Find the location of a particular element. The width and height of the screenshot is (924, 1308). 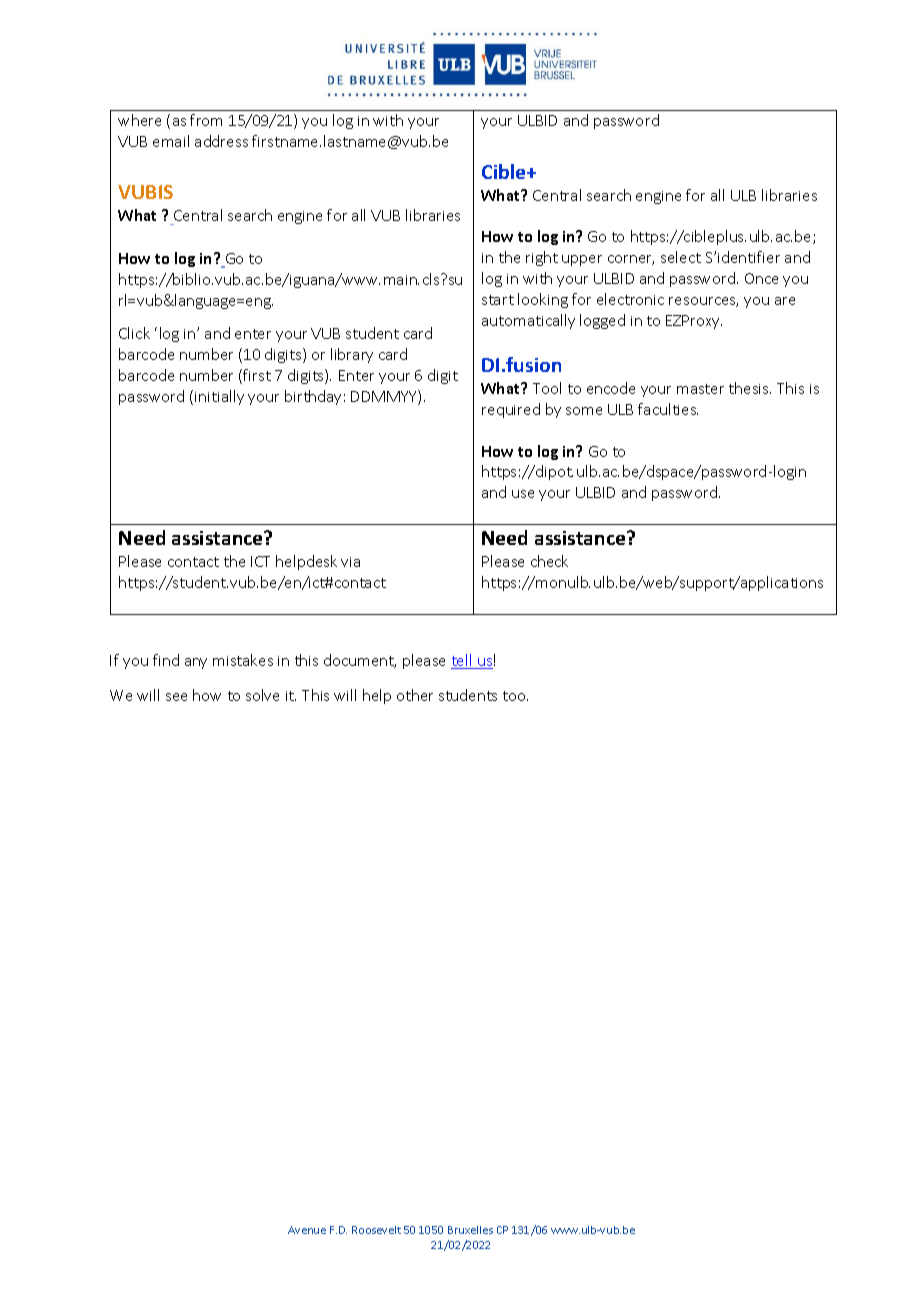

other is located at coordinates (415, 695).
